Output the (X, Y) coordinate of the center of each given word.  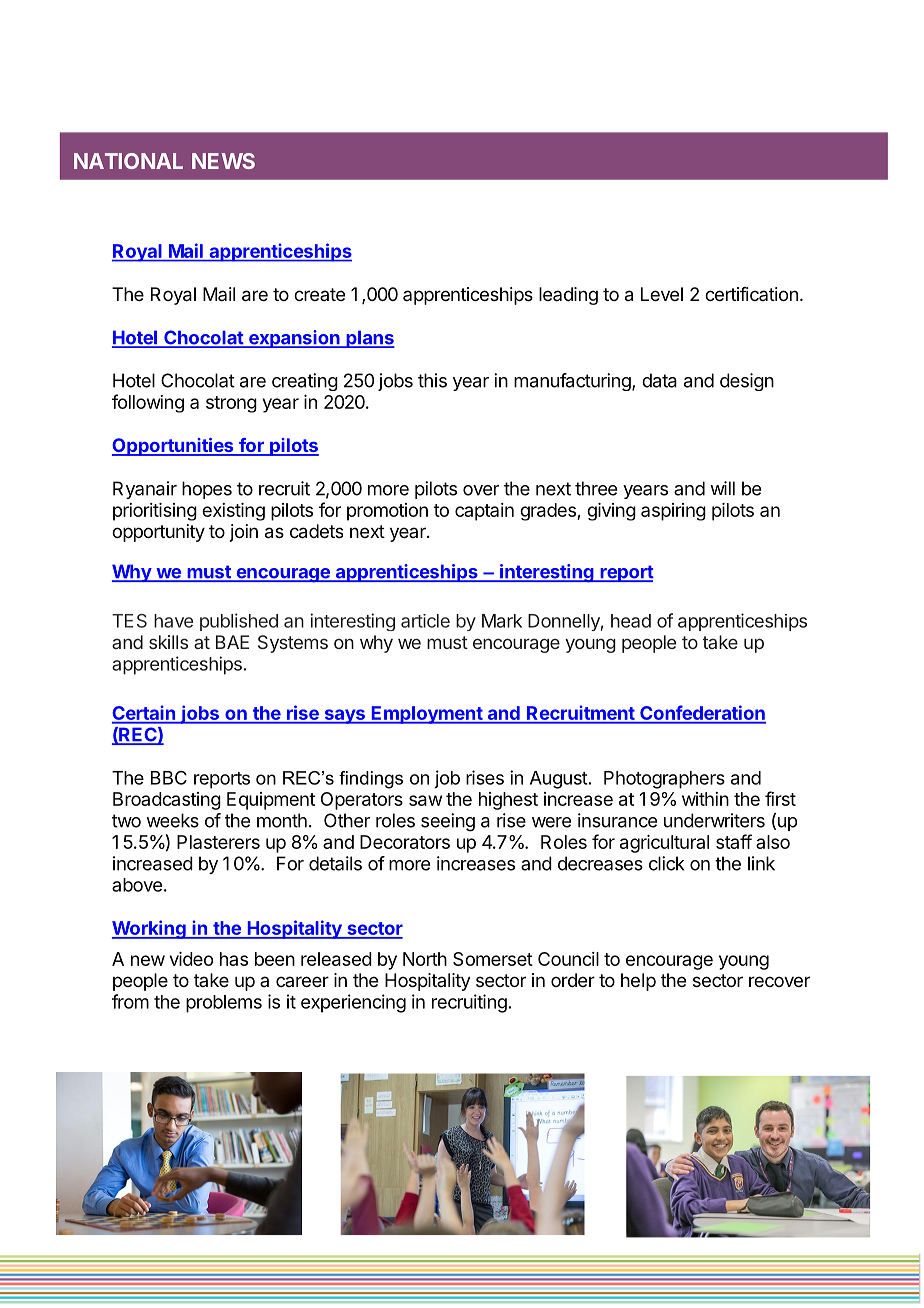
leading (568, 296)
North (425, 959)
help (638, 982)
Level (662, 294)
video (191, 959)
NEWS (223, 161)
